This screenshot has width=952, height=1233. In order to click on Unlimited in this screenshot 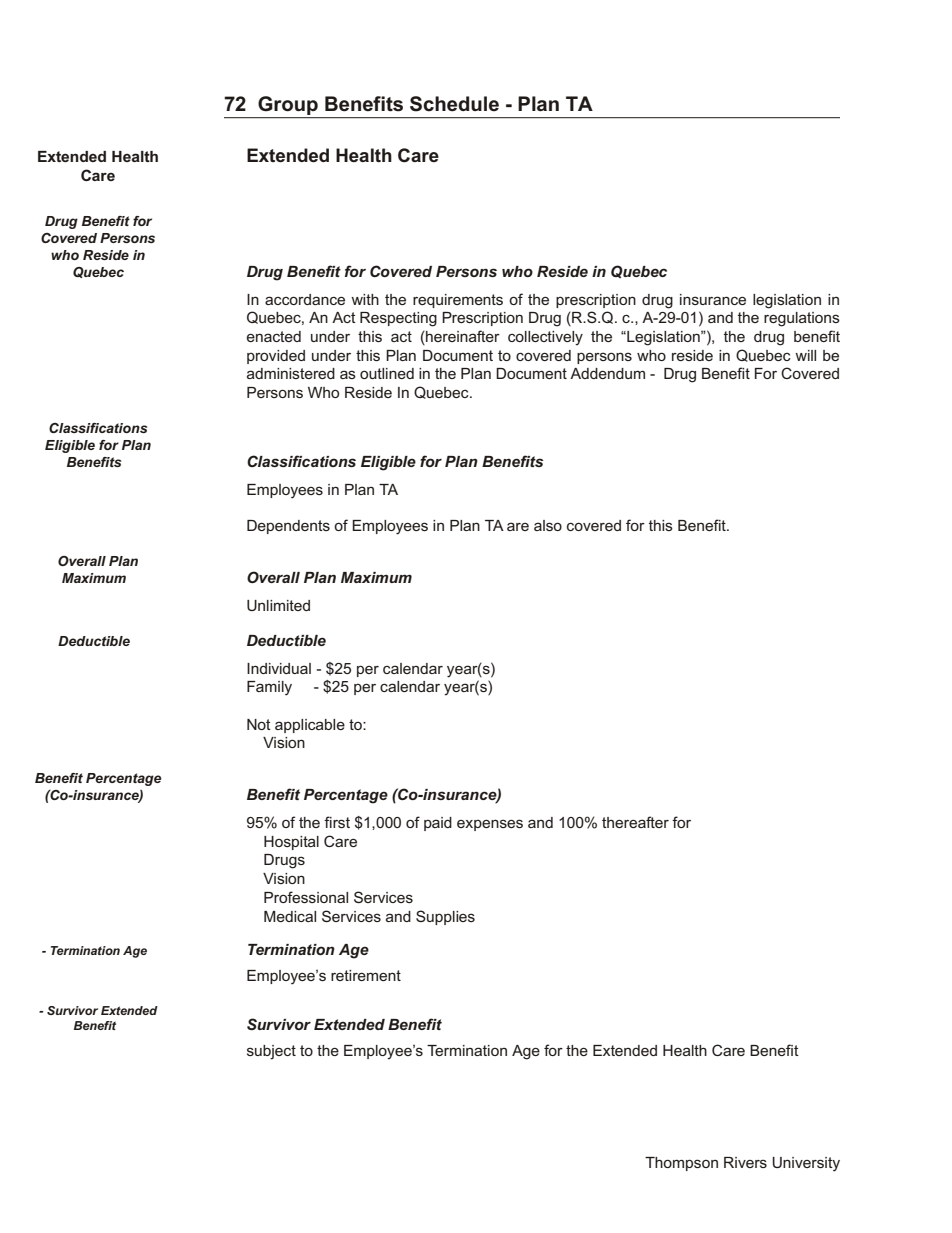, I will do `click(278, 605)`.
